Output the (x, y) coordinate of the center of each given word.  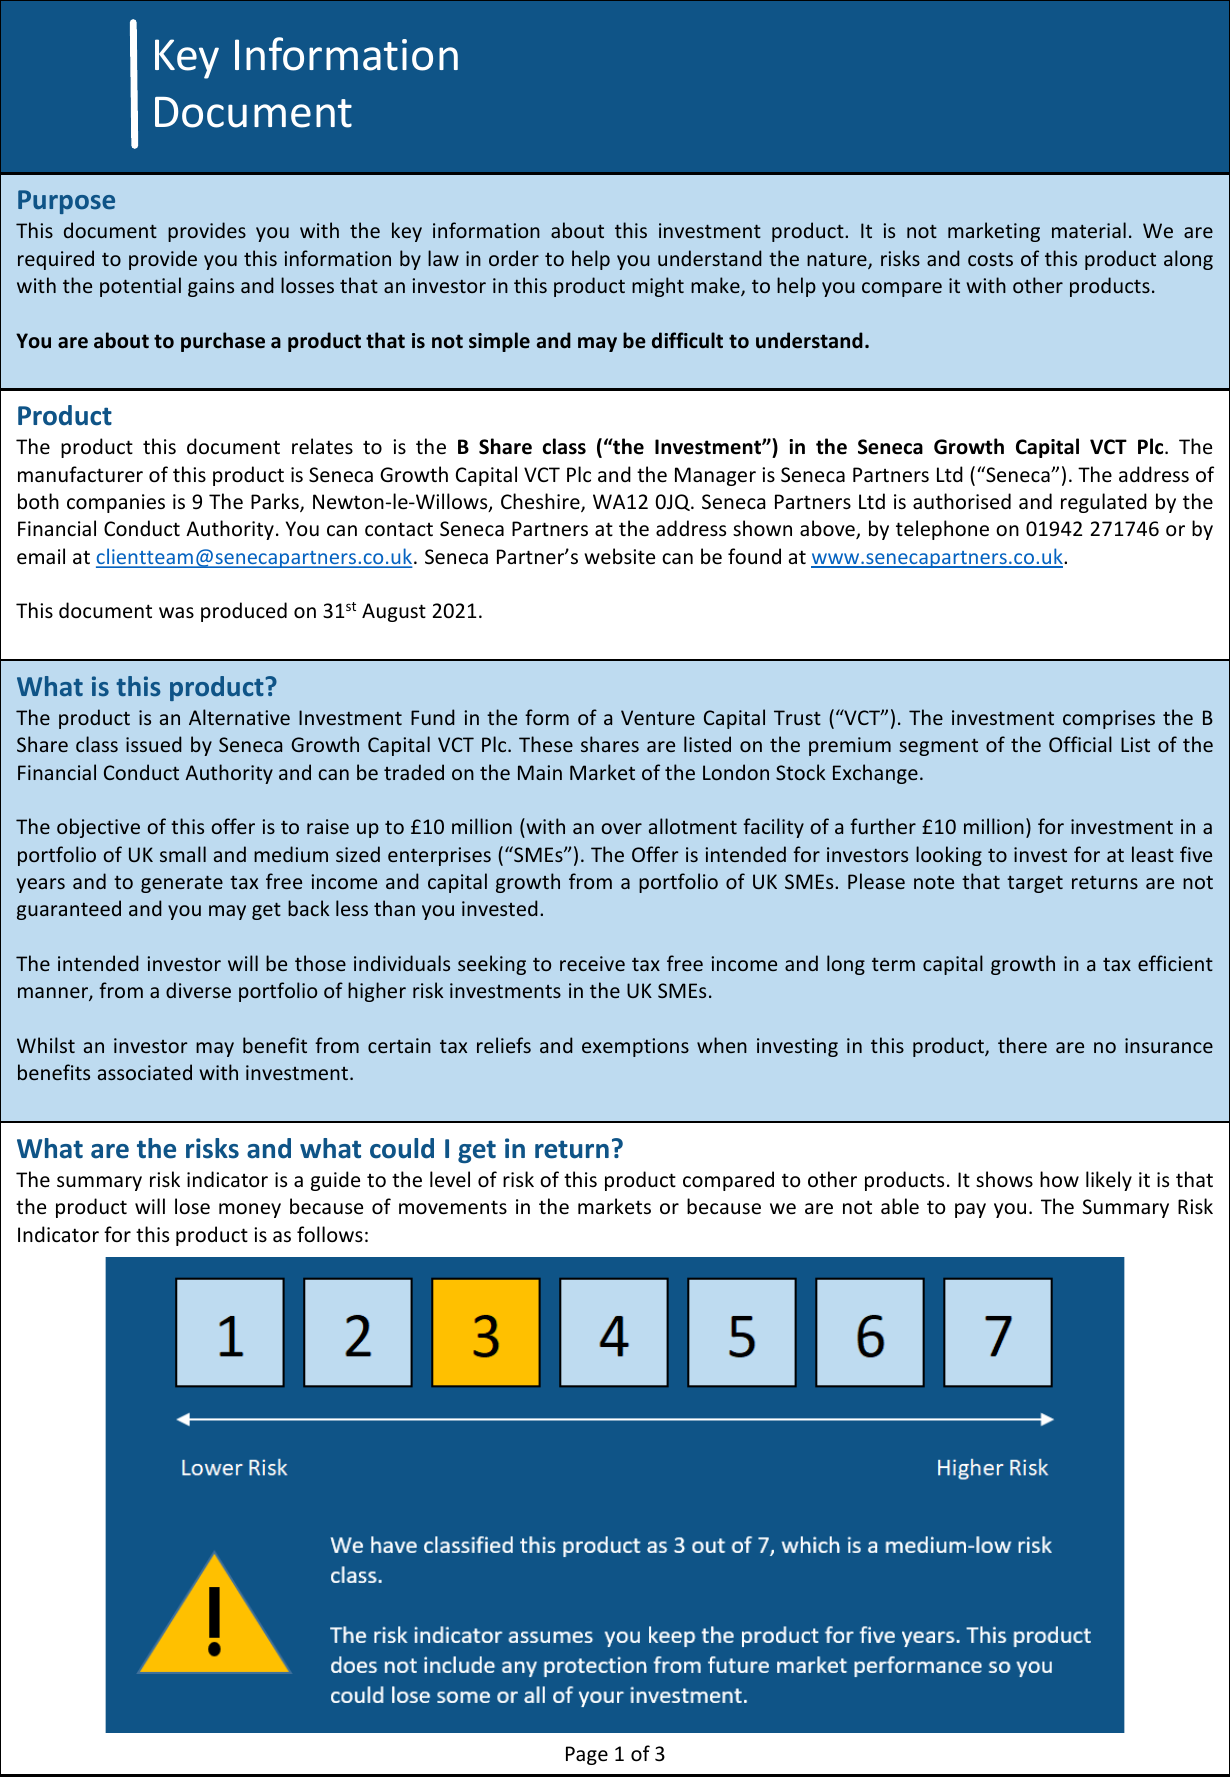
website (619, 556)
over (621, 828)
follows (330, 1234)
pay (970, 1210)
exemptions (635, 1047)
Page (587, 1755)
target (1035, 884)
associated (145, 1072)
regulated (1104, 503)
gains (211, 287)
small (183, 854)
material (1089, 230)
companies (116, 503)
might (658, 287)
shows (1004, 1179)
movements (453, 1207)
